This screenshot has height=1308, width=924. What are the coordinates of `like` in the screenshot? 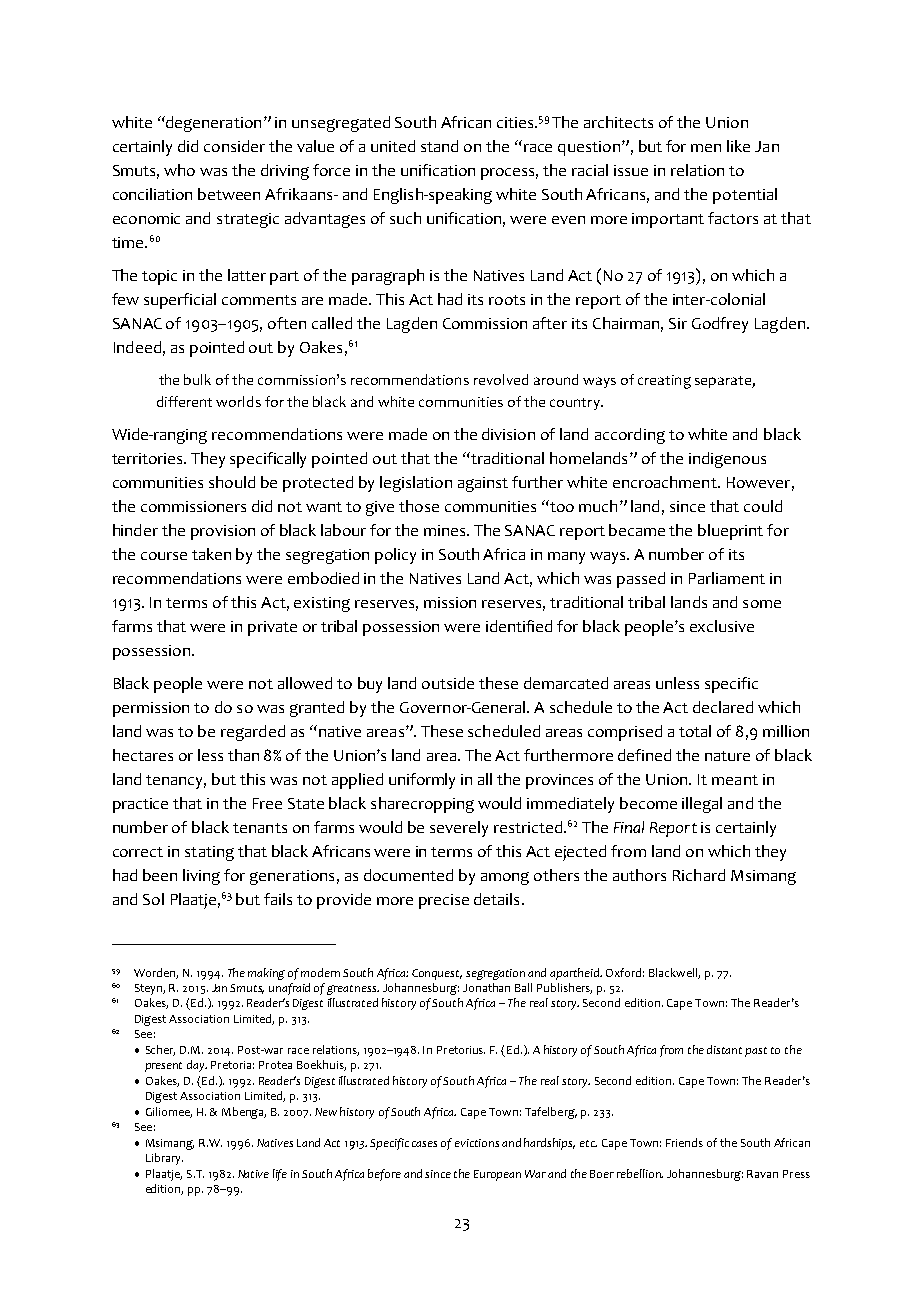 It's located at (738, 146).
